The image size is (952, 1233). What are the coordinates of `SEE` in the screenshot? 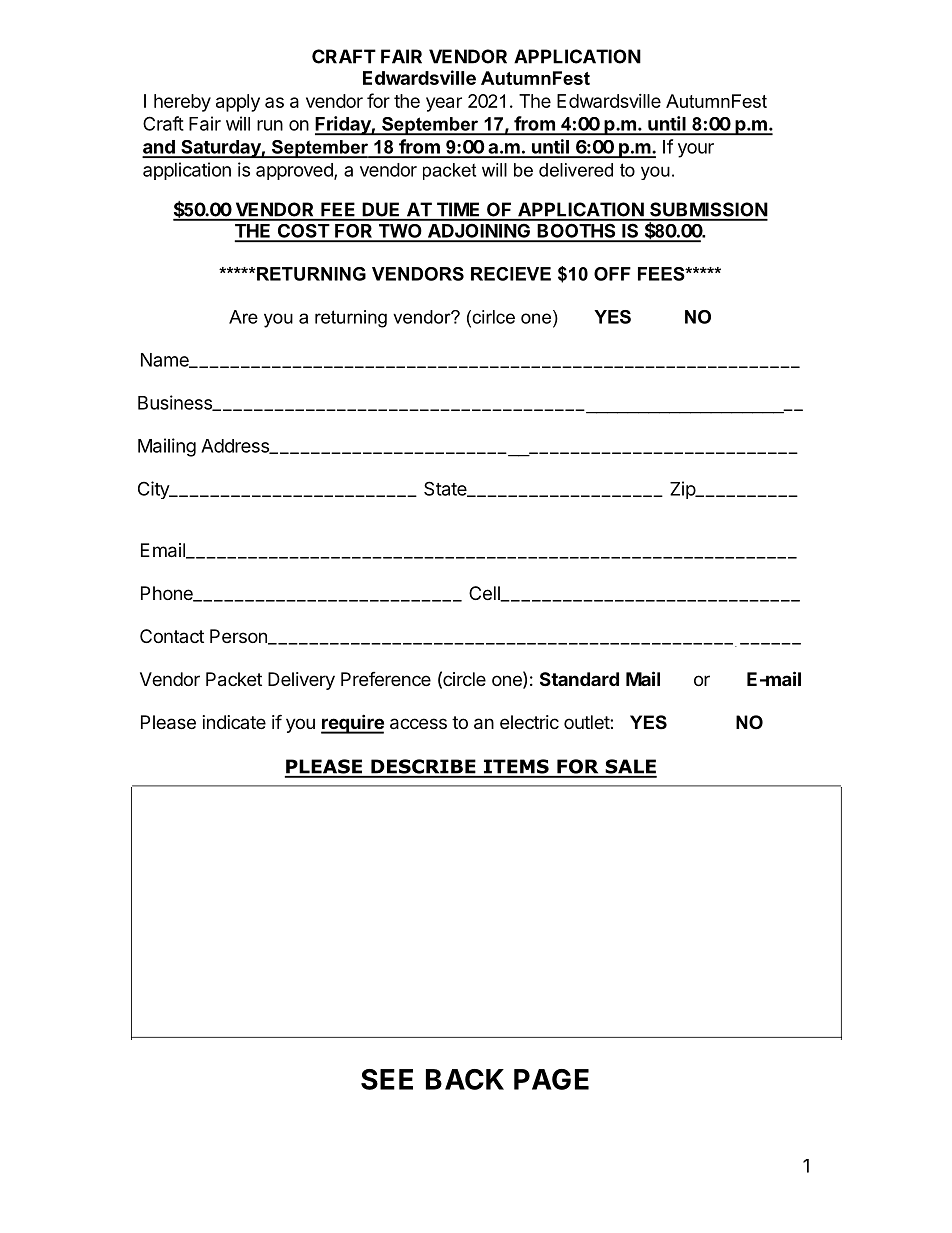 It's located at (387, 1079).
